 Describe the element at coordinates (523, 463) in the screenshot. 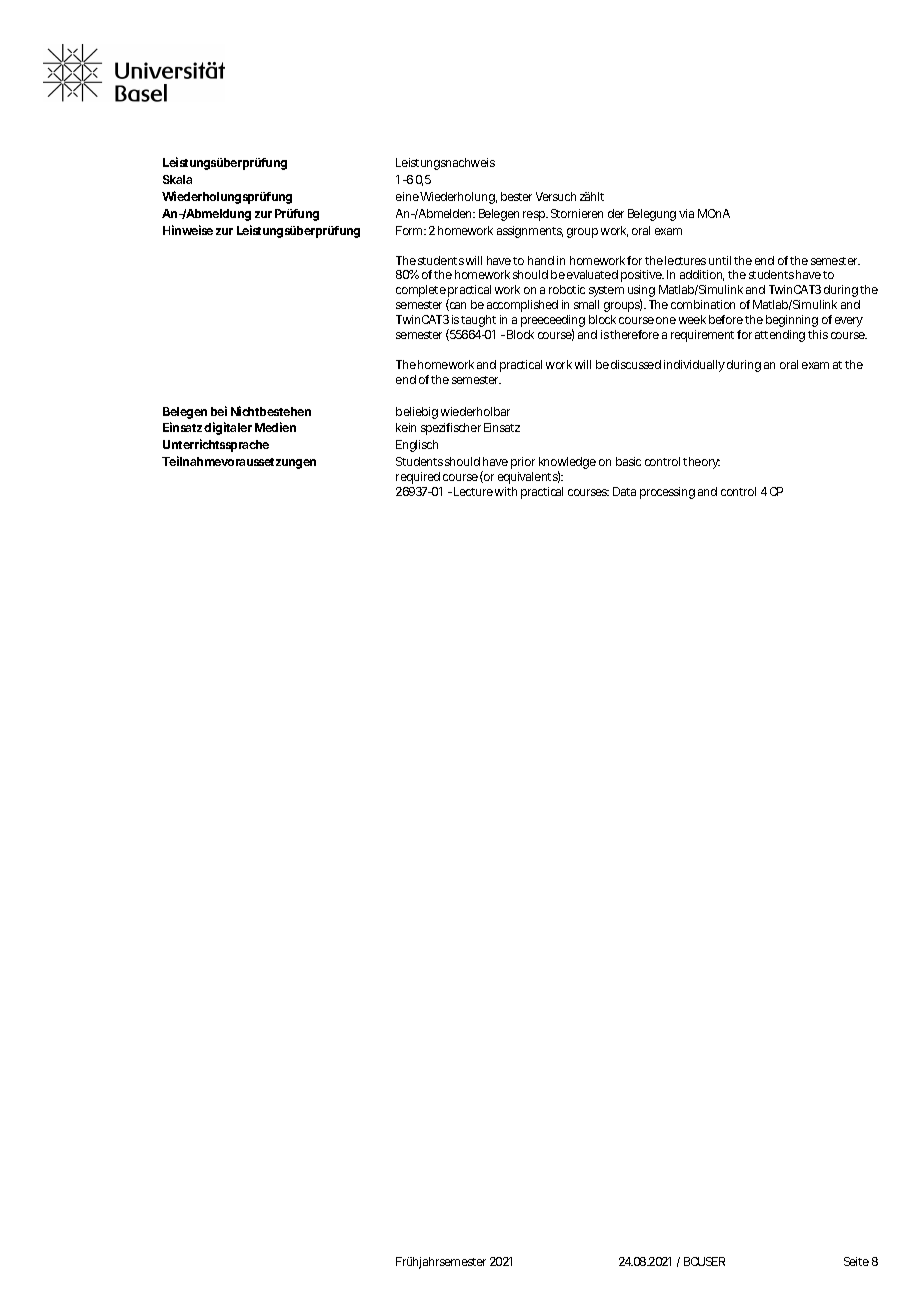

I see `prior` at that location.
